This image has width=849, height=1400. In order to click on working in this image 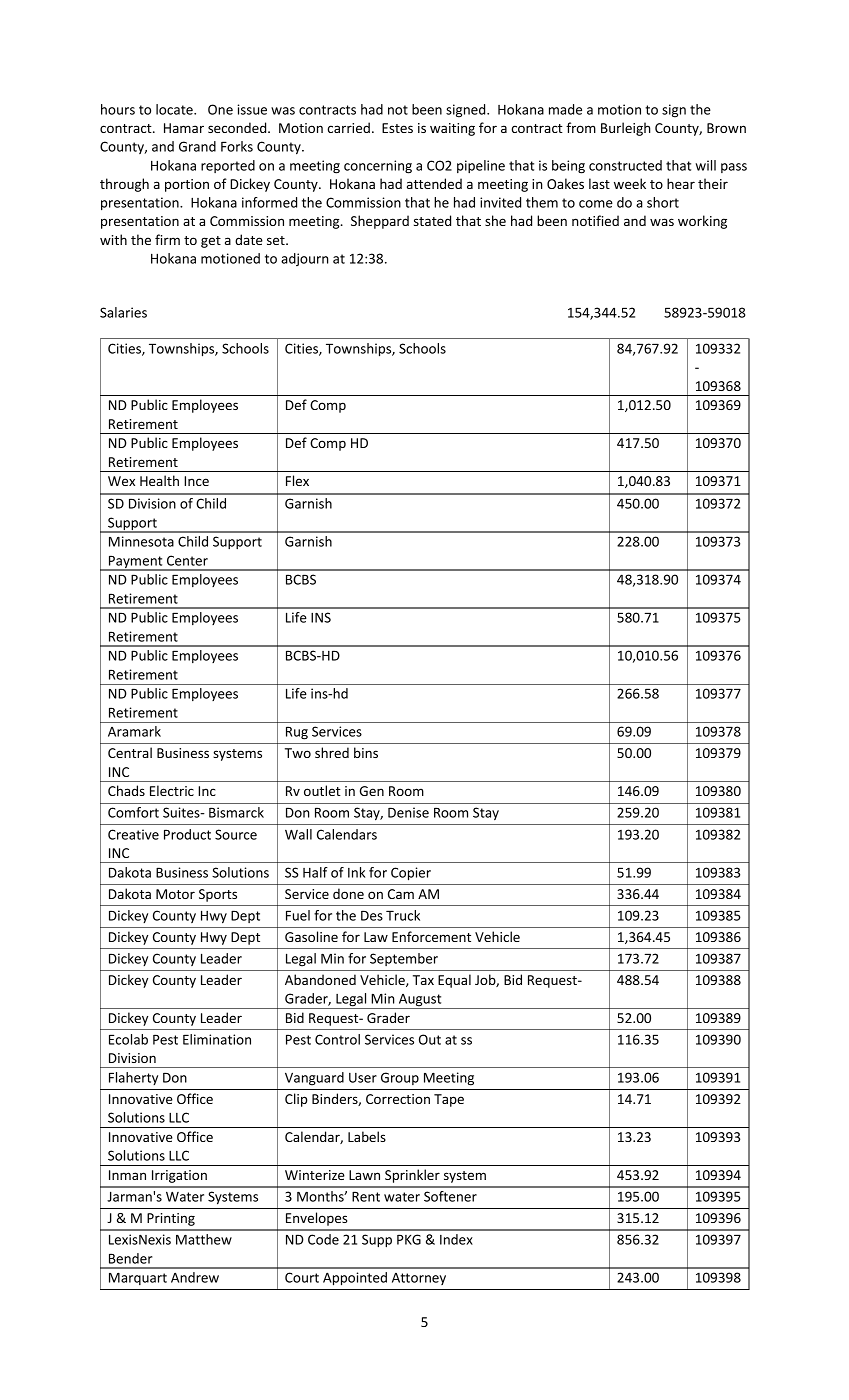, I will do `click(702, 222)`.
